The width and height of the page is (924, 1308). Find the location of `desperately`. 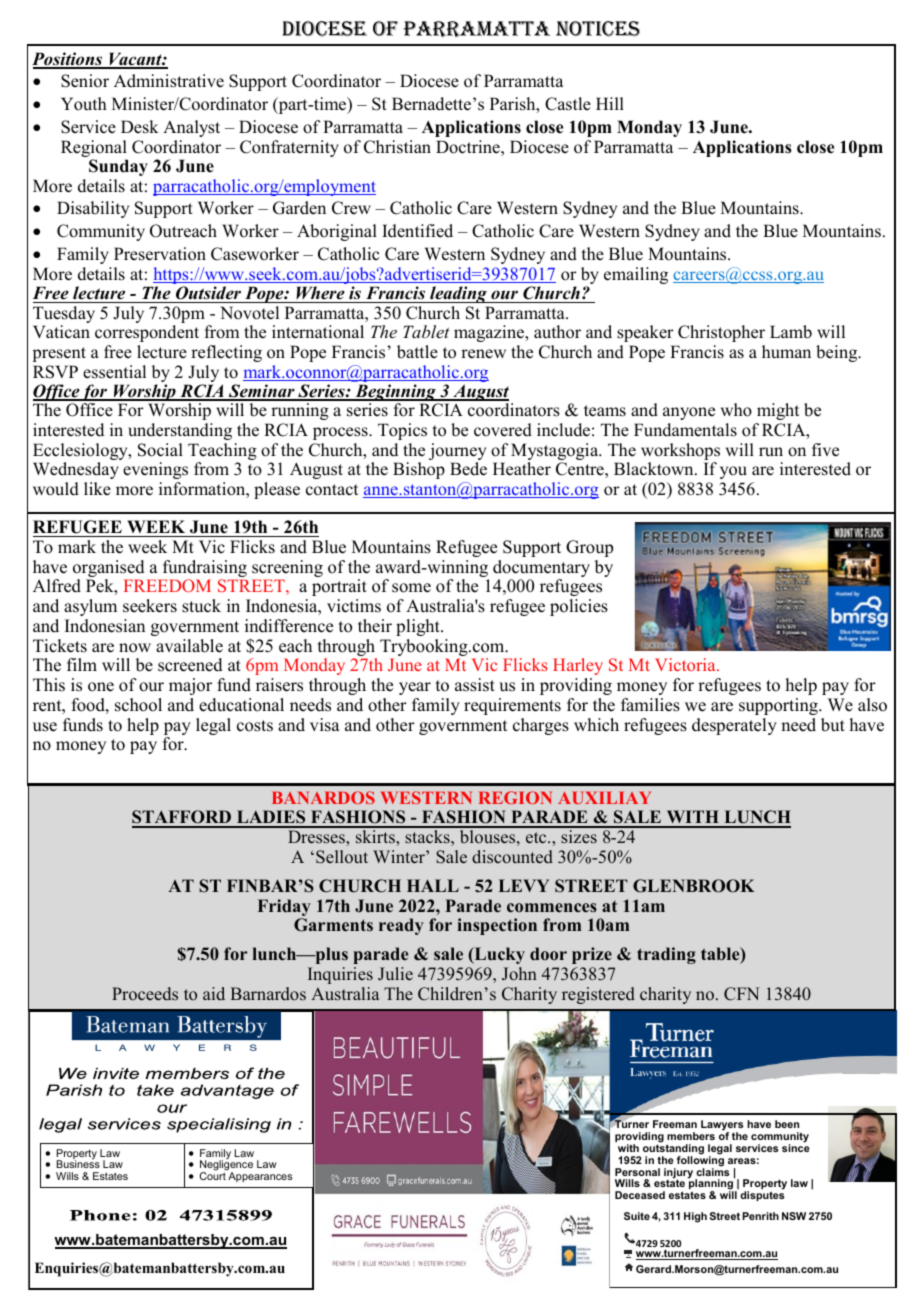

desperately is located at coordinates (734, 726).
